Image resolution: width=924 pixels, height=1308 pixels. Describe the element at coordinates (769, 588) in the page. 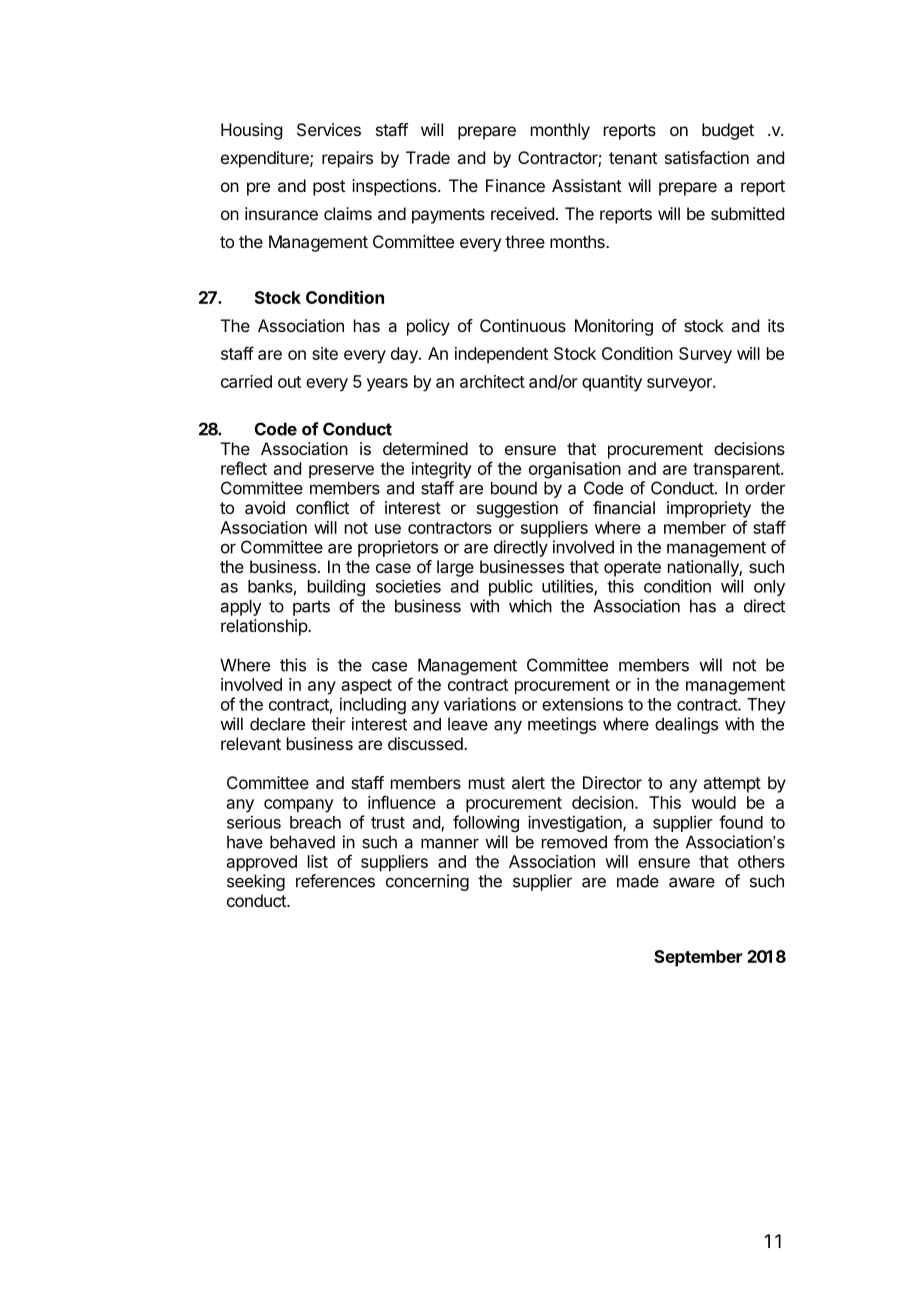

I see `only` at that location.
